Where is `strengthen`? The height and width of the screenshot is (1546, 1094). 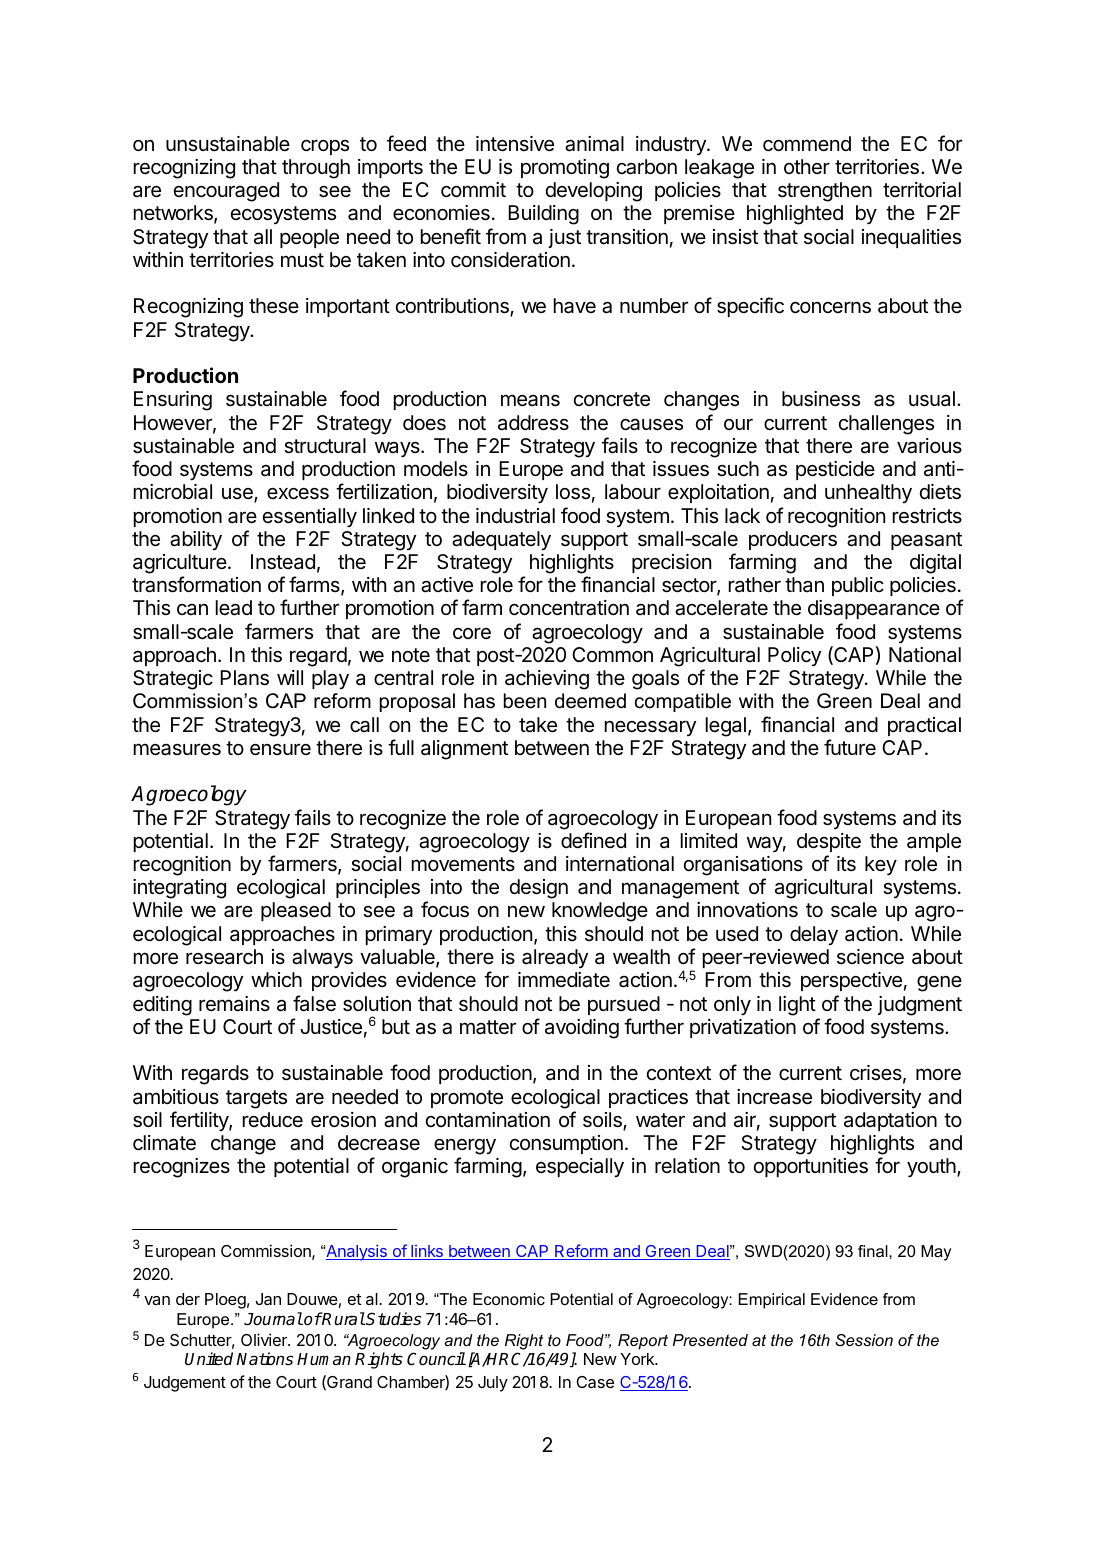 strengthen is located at coordinates (825, 192).
